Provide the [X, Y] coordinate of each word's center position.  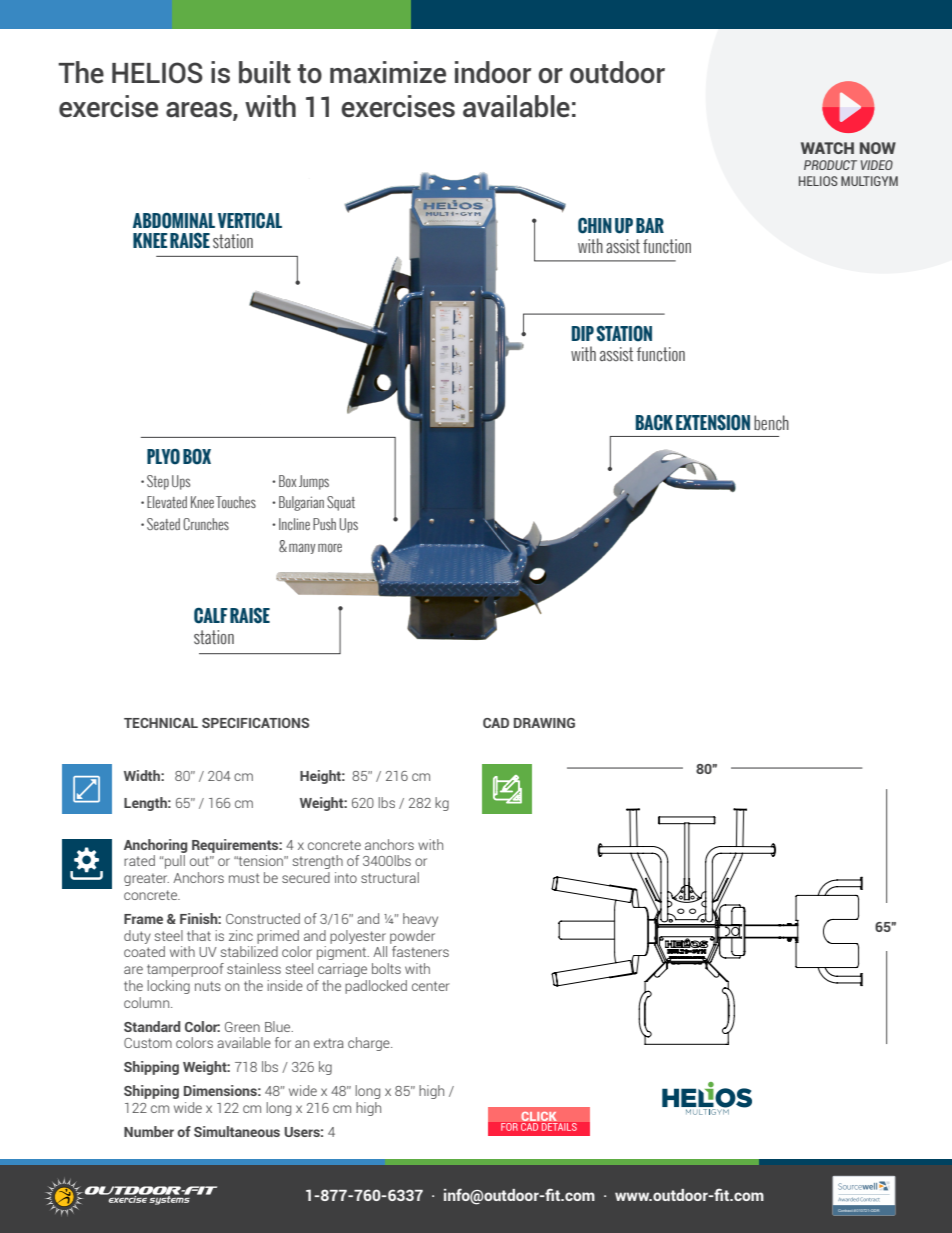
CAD [496, 723]
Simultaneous [237, 1131]
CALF [211, 615]
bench [771, 423]
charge [370, 1044]
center [431, 986]
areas [200, 111]
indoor [493, 72]
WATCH [827, 148]
